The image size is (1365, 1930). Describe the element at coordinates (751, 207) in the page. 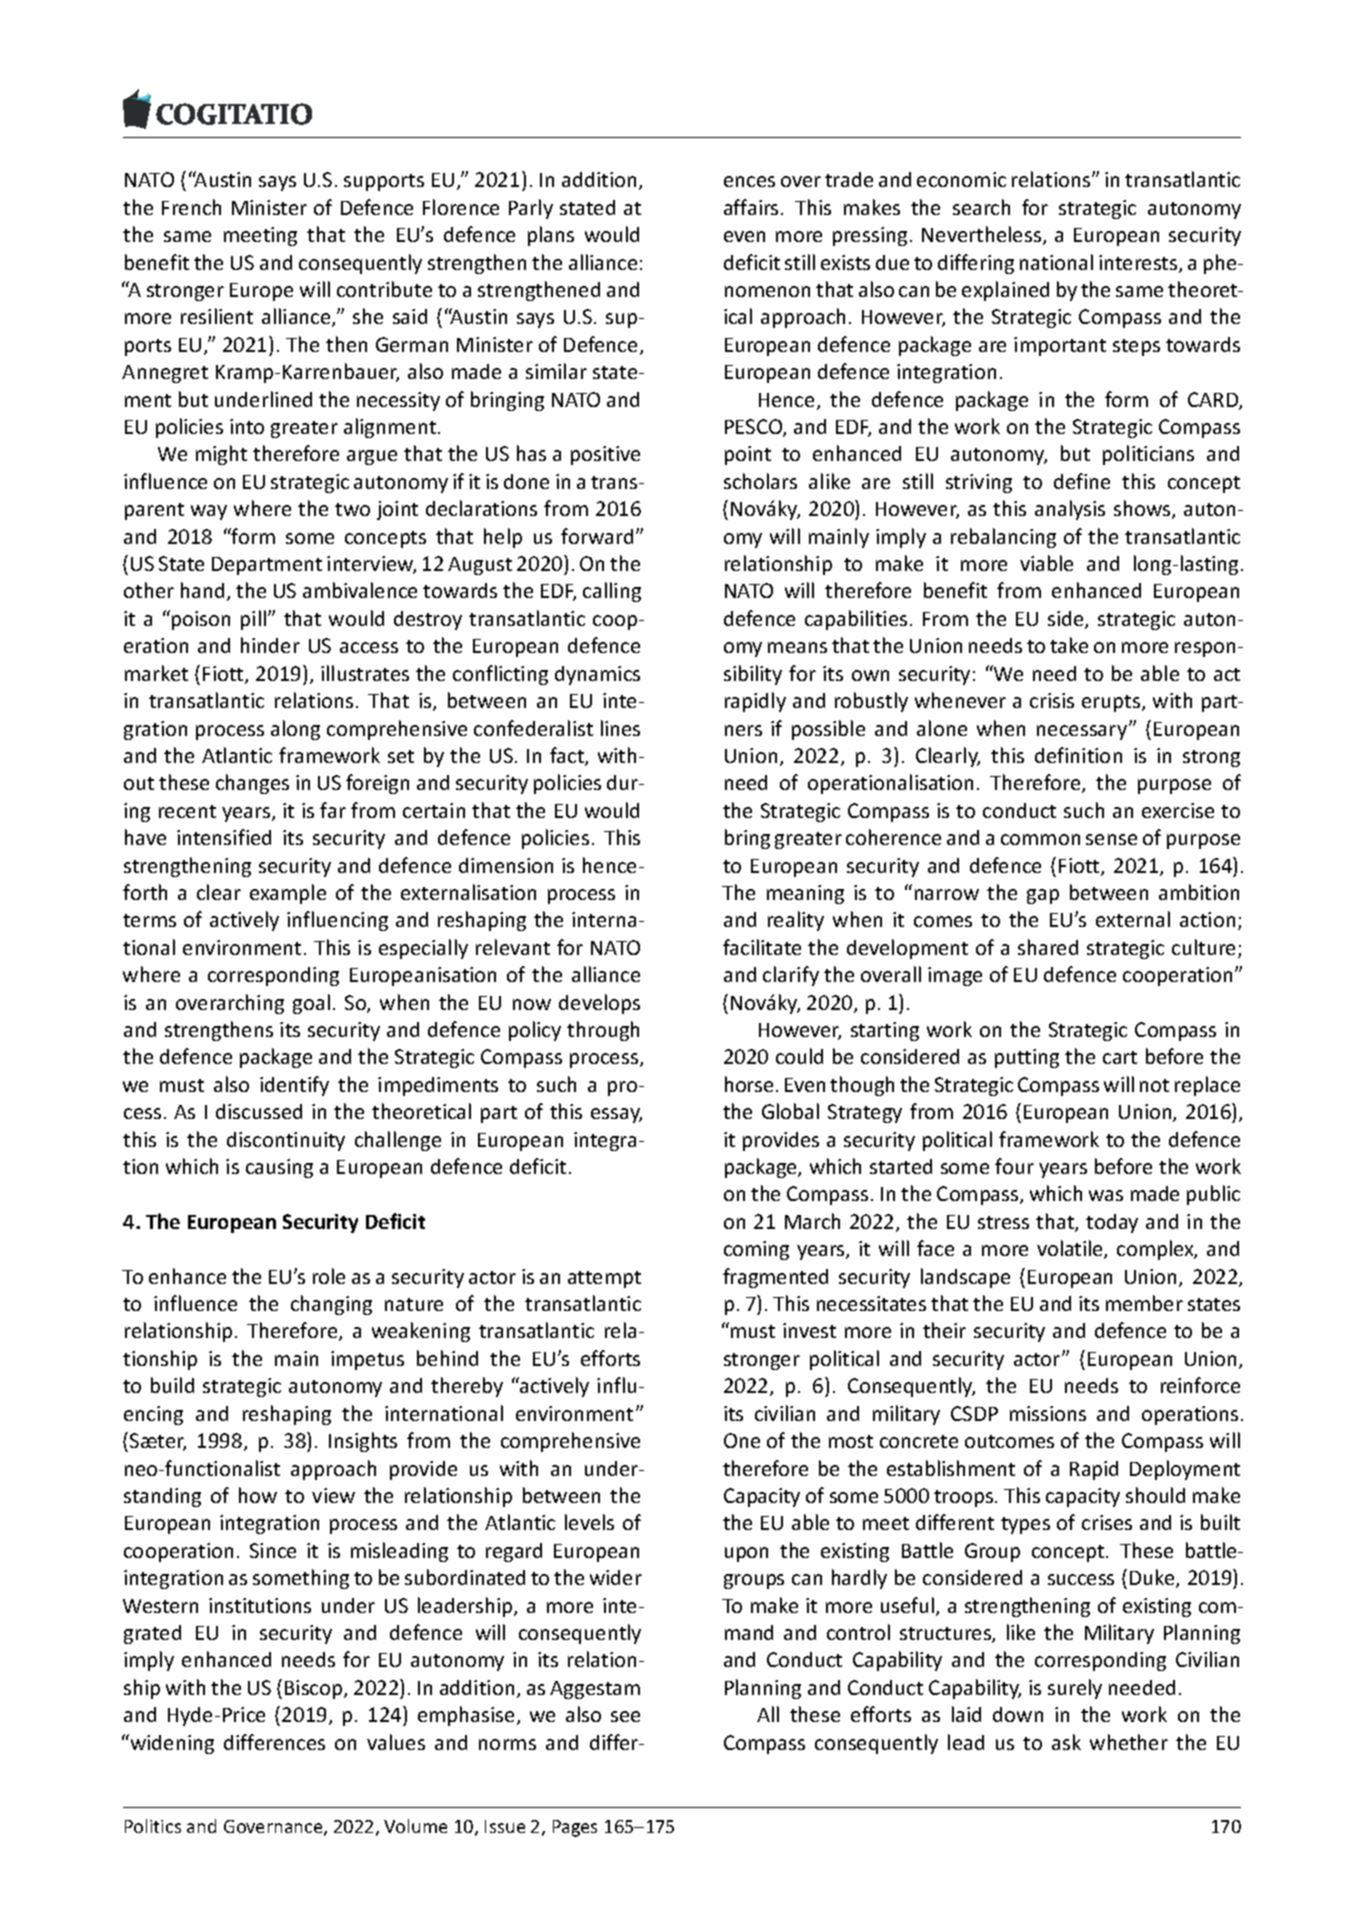

I see `affairs` at that location.
